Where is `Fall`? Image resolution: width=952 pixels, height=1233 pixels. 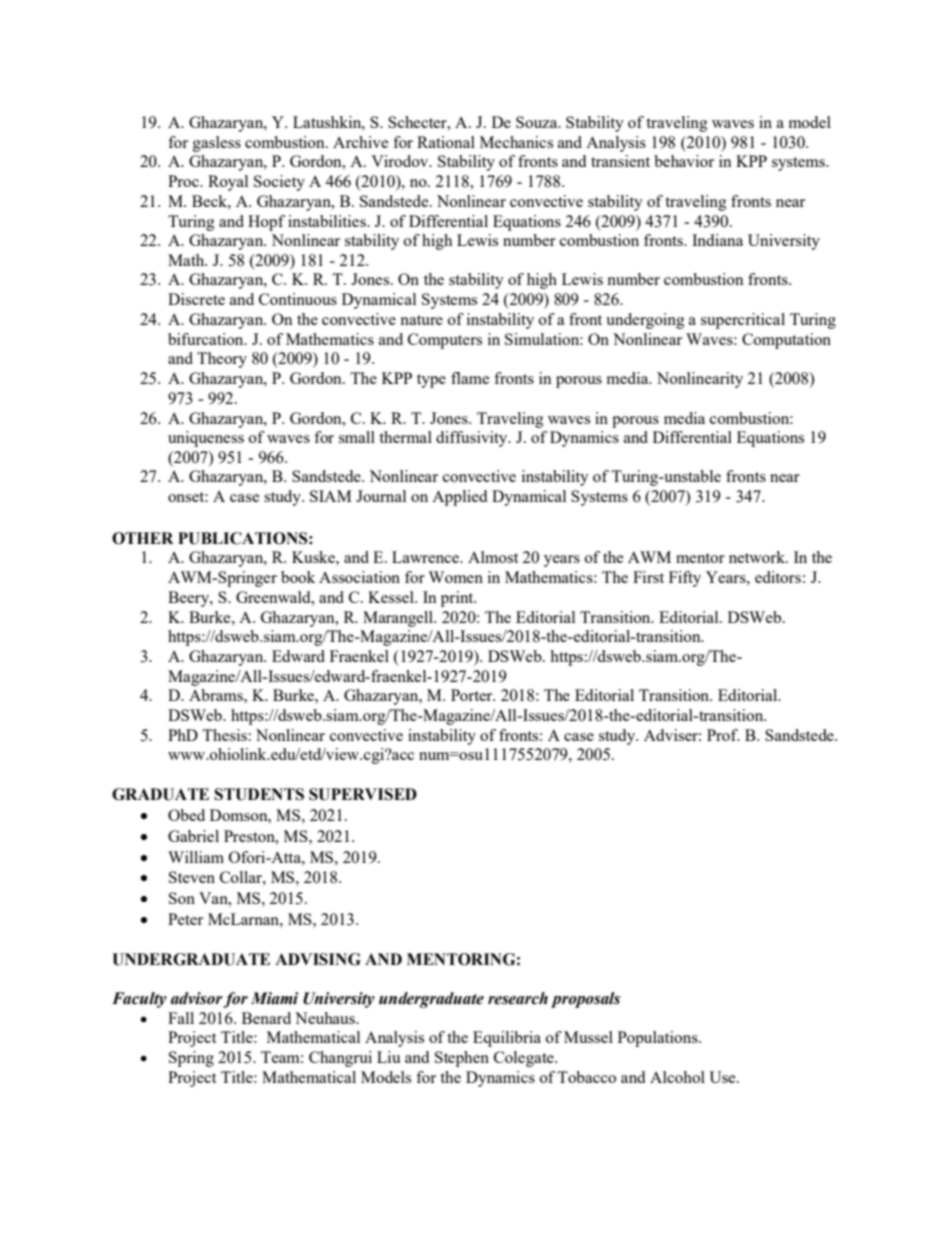
Fall is located at coordinates (181, 1018).
